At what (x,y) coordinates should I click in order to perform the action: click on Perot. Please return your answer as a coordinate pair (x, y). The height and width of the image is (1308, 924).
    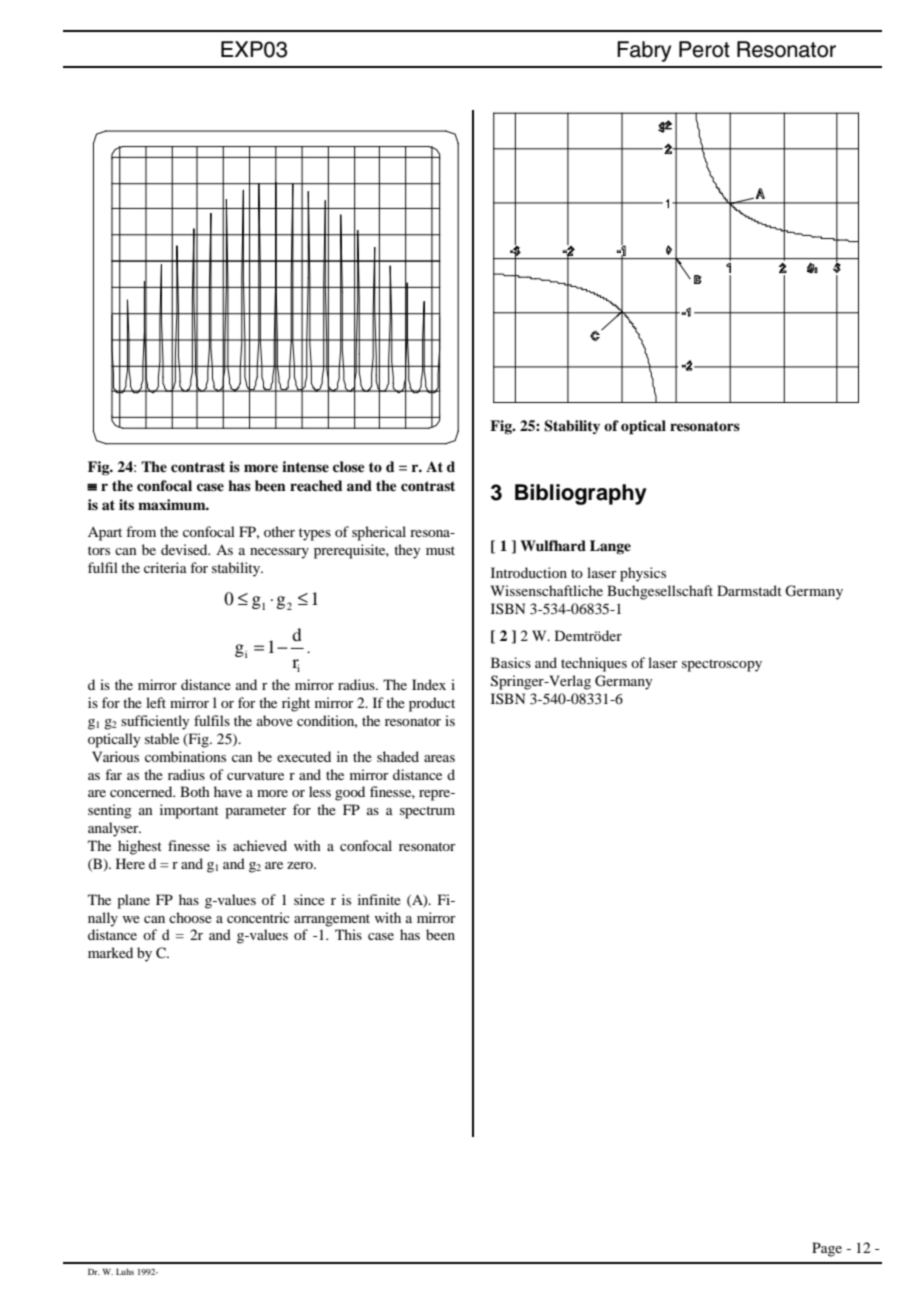
    Looking at the image, I should click on (704, 49).
